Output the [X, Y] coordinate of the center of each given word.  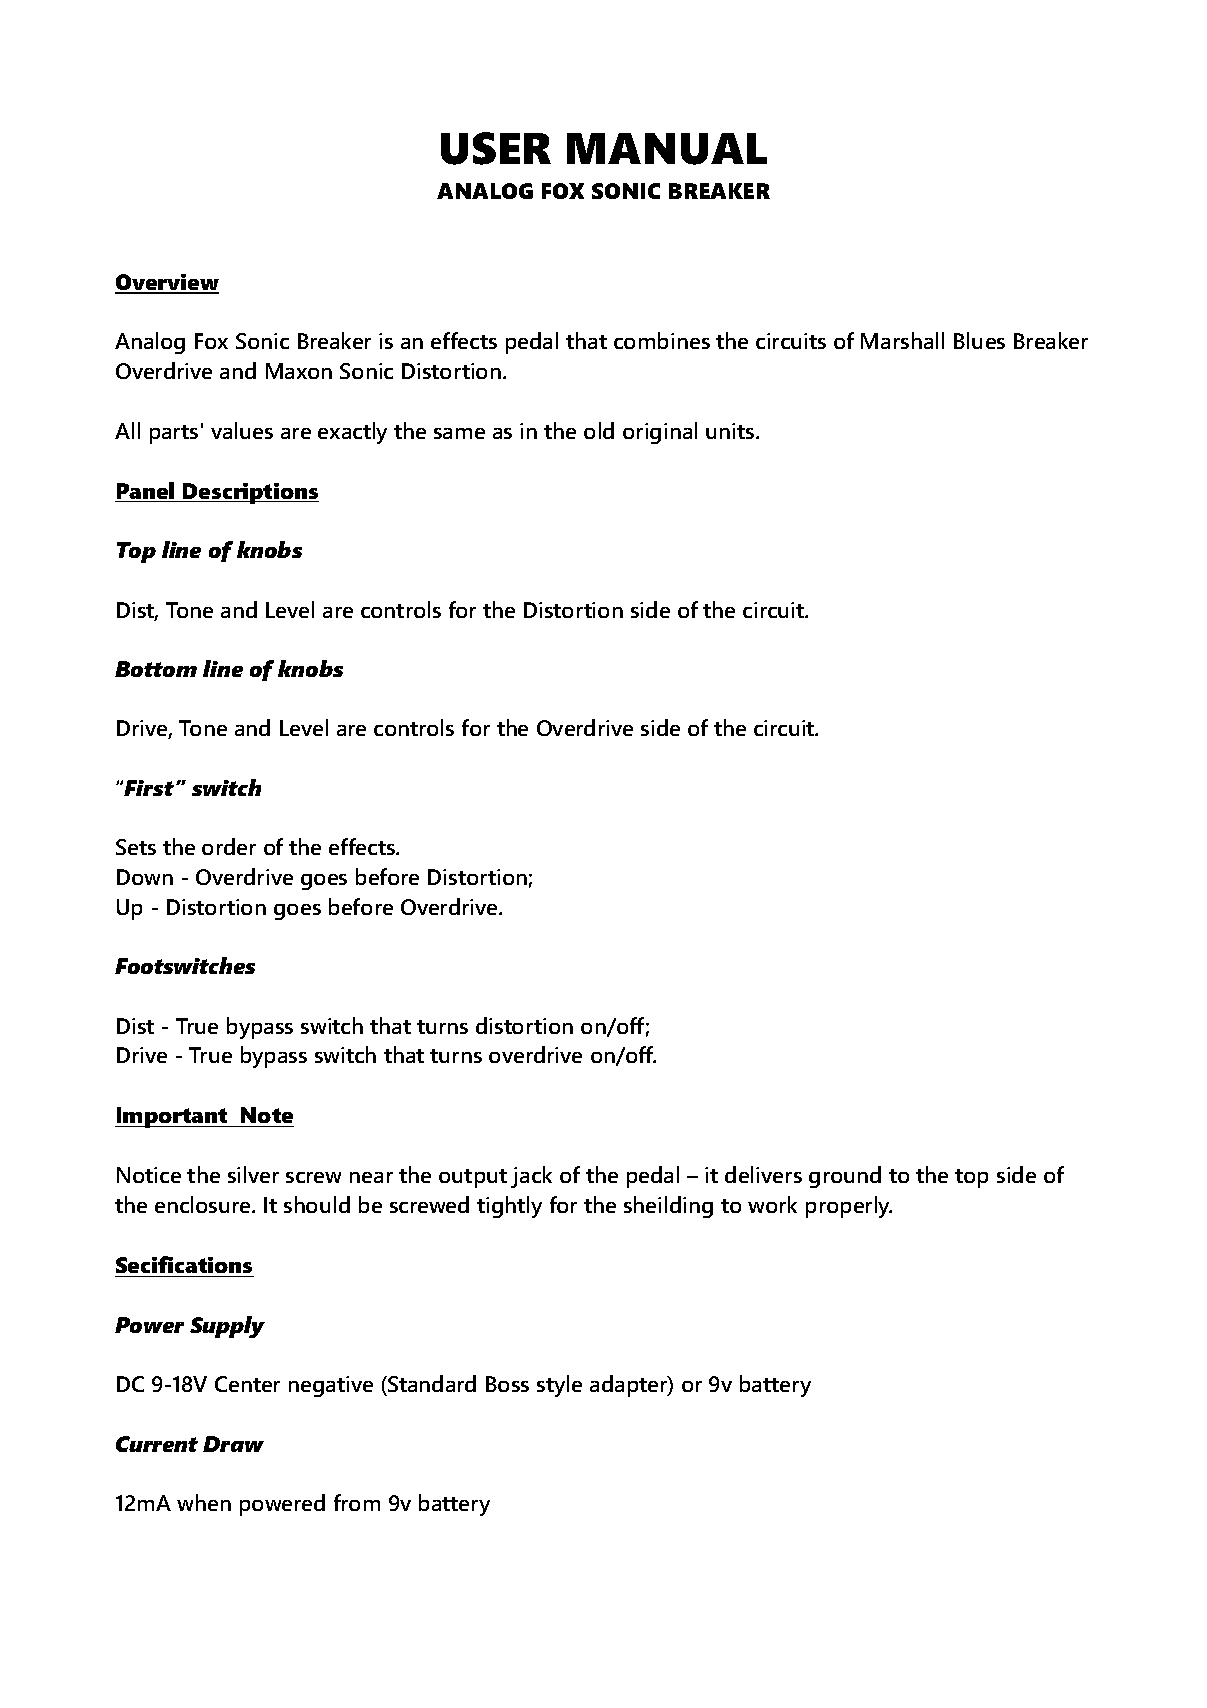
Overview [167, 283]
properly [849, 1207]
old [599, 430]
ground [845, 1177]
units [731, 431]
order [229, 846]
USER [496, 148]
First [149, 788]
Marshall [902, 340]
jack [531, 1177]
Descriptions [250, 493]
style [559, 1386]
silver [253, 1174]
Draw [233, 1444]
